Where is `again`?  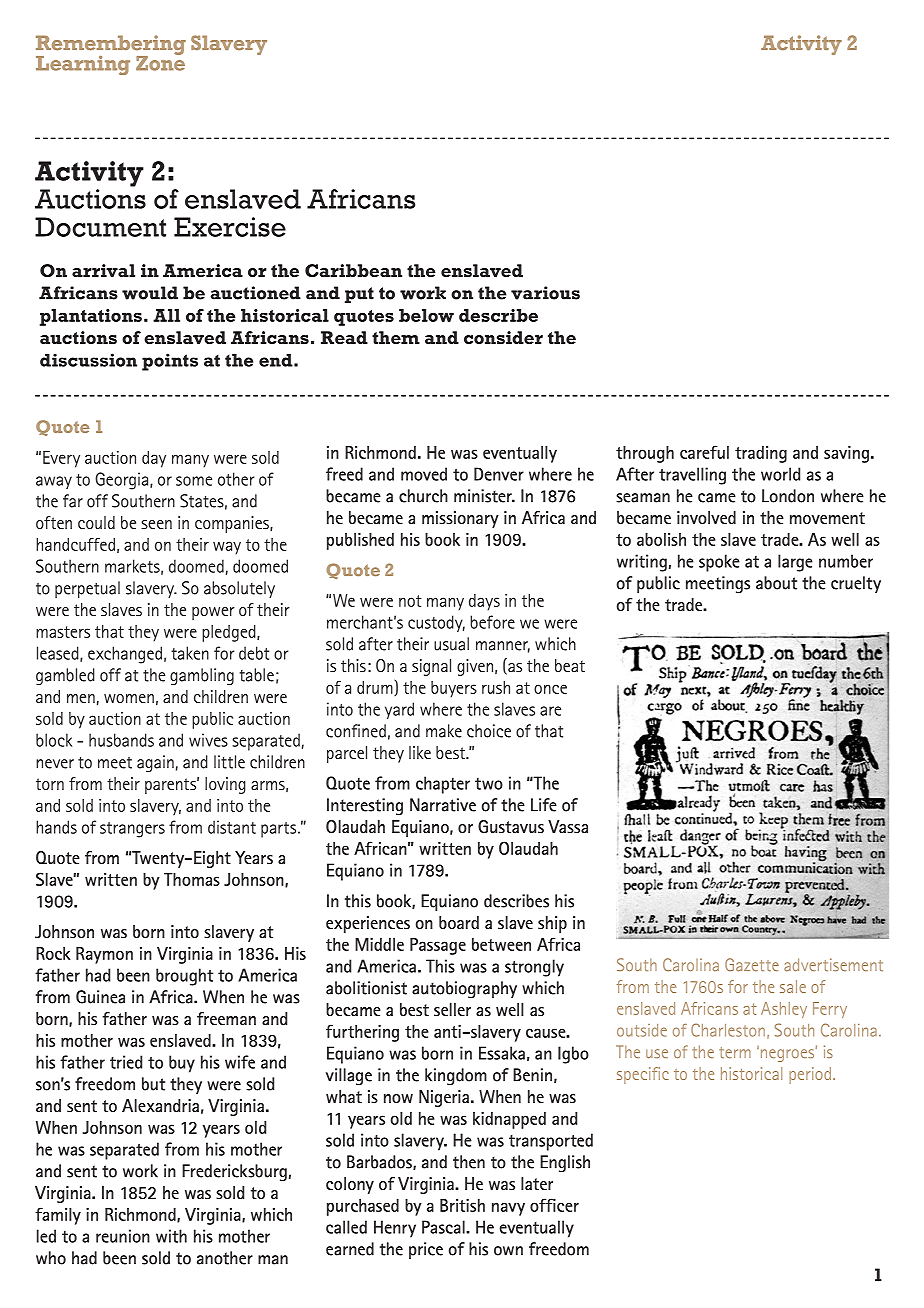
again is located at coordinates (155, 763).
